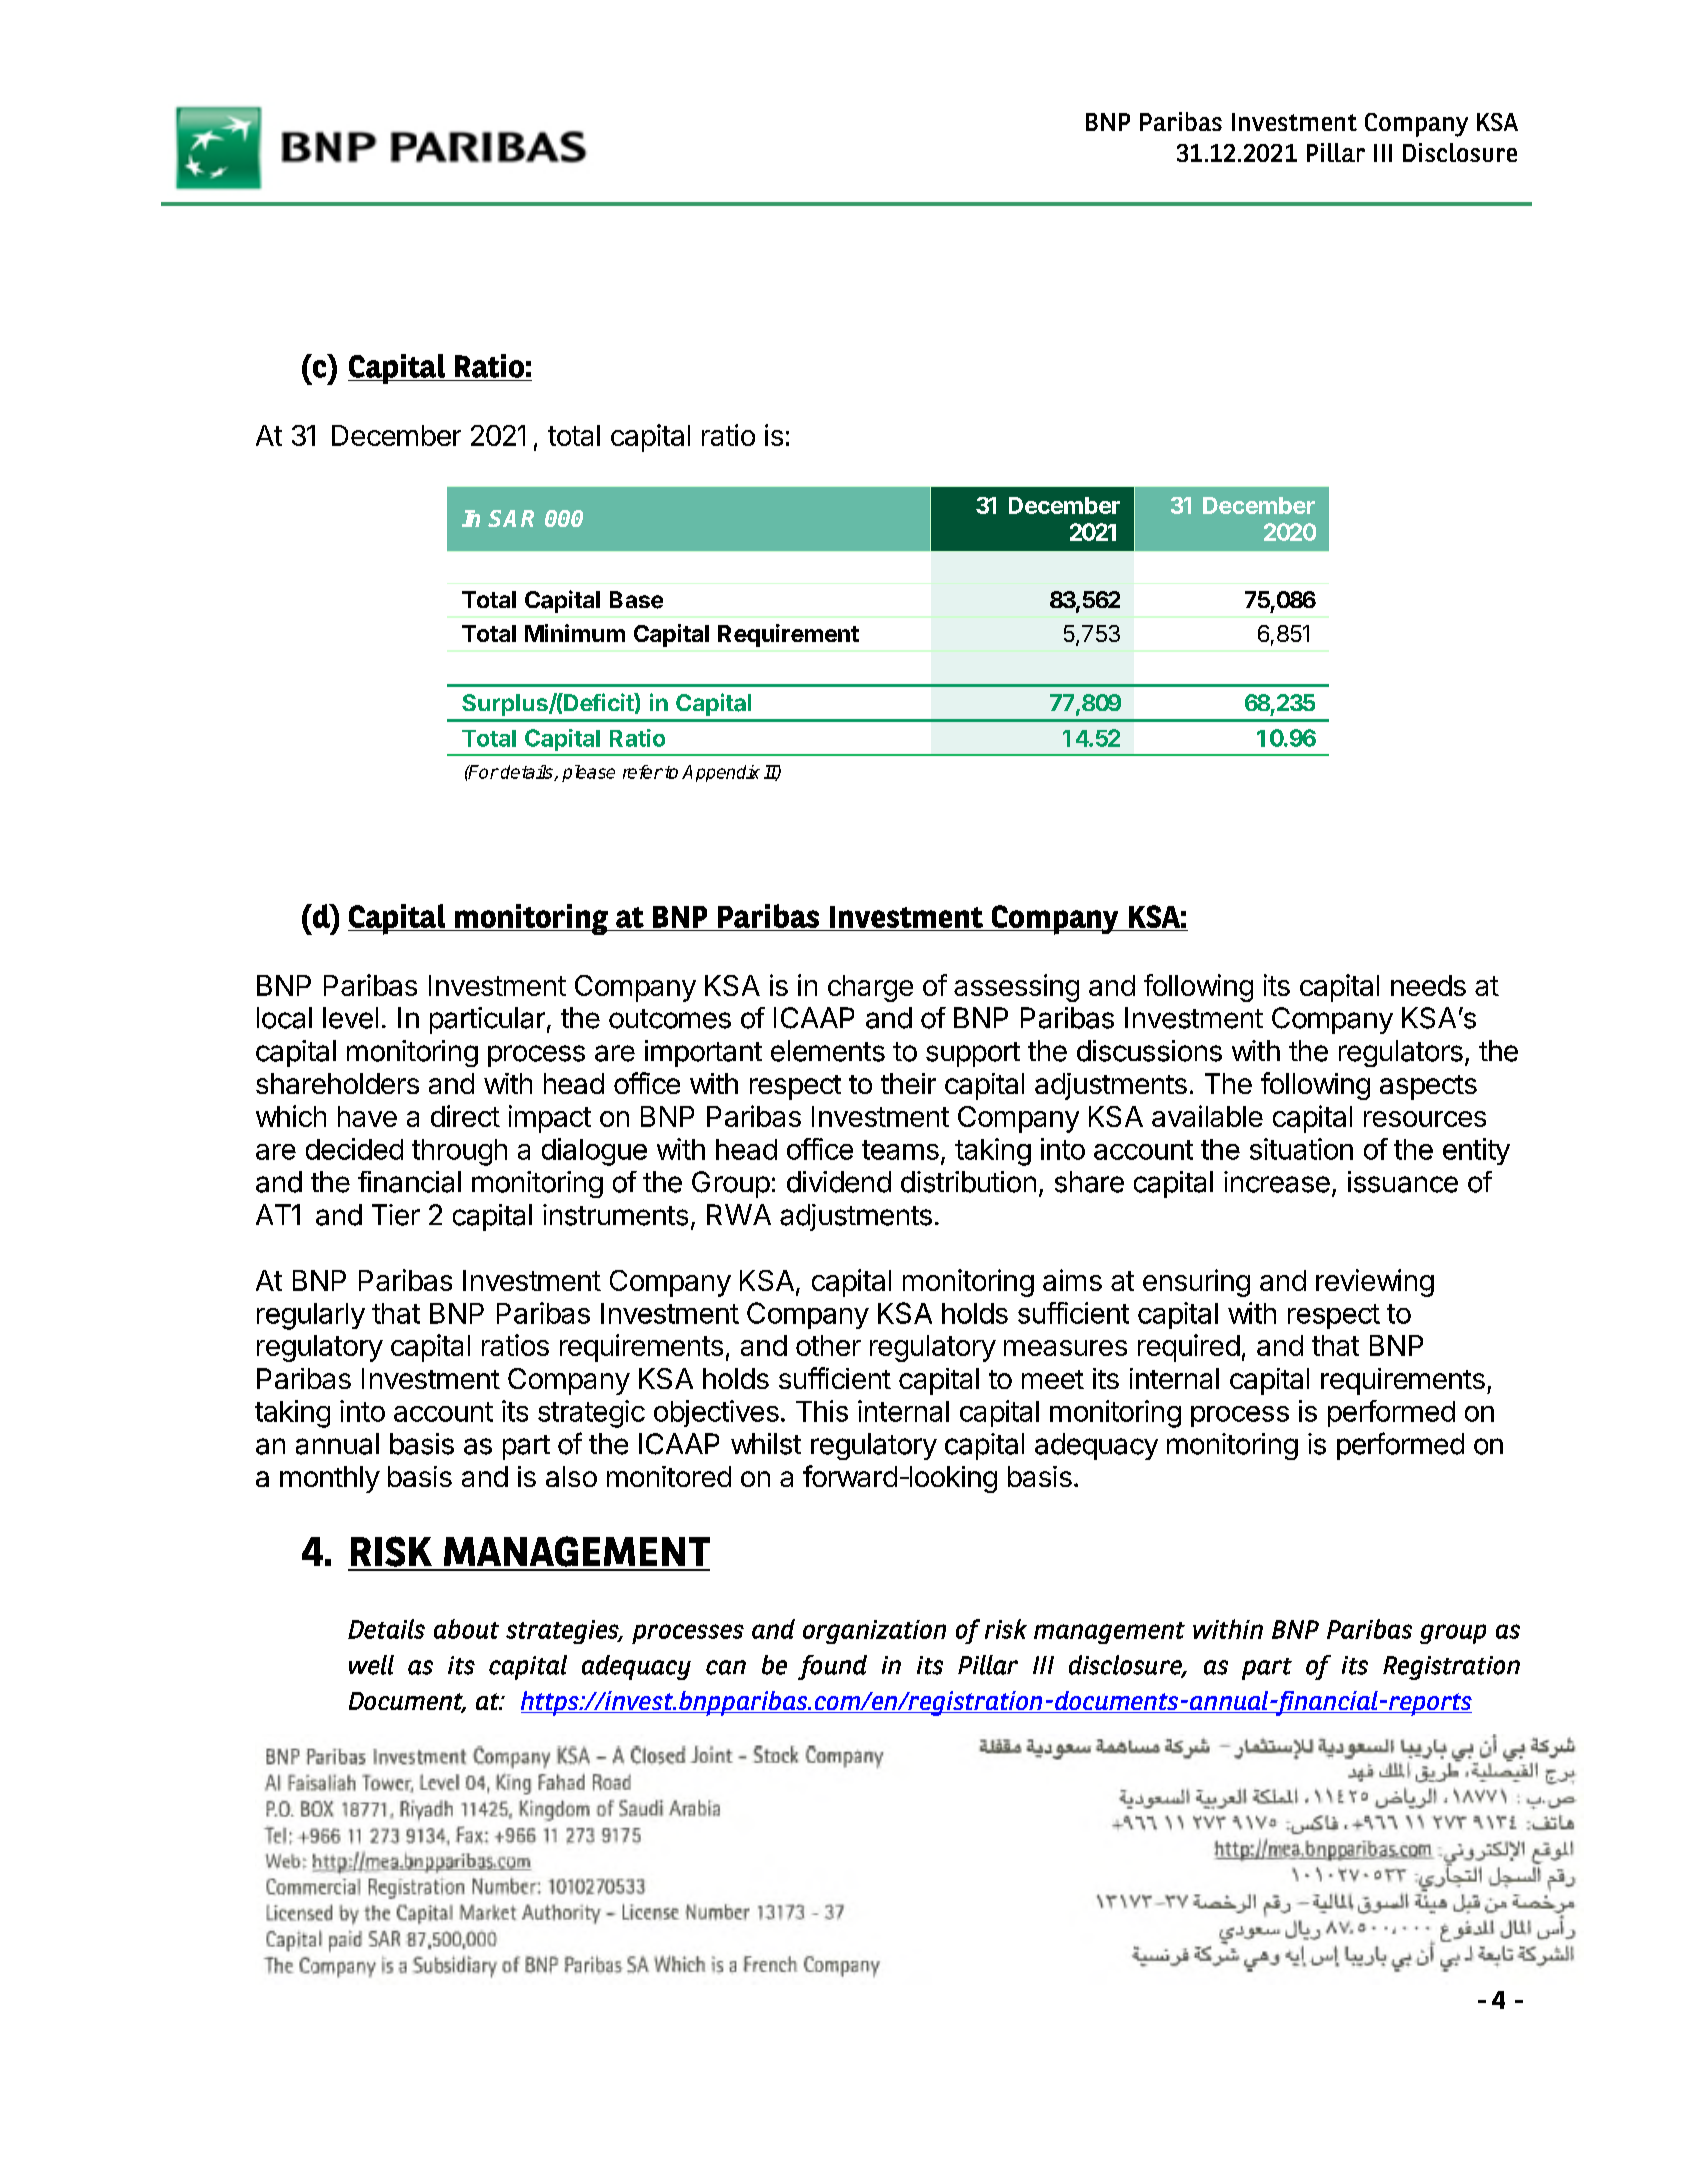 Image resolution: width=1686 pixels, height=2182 pixels. I want to click on regularly, so click(311, 1316).
